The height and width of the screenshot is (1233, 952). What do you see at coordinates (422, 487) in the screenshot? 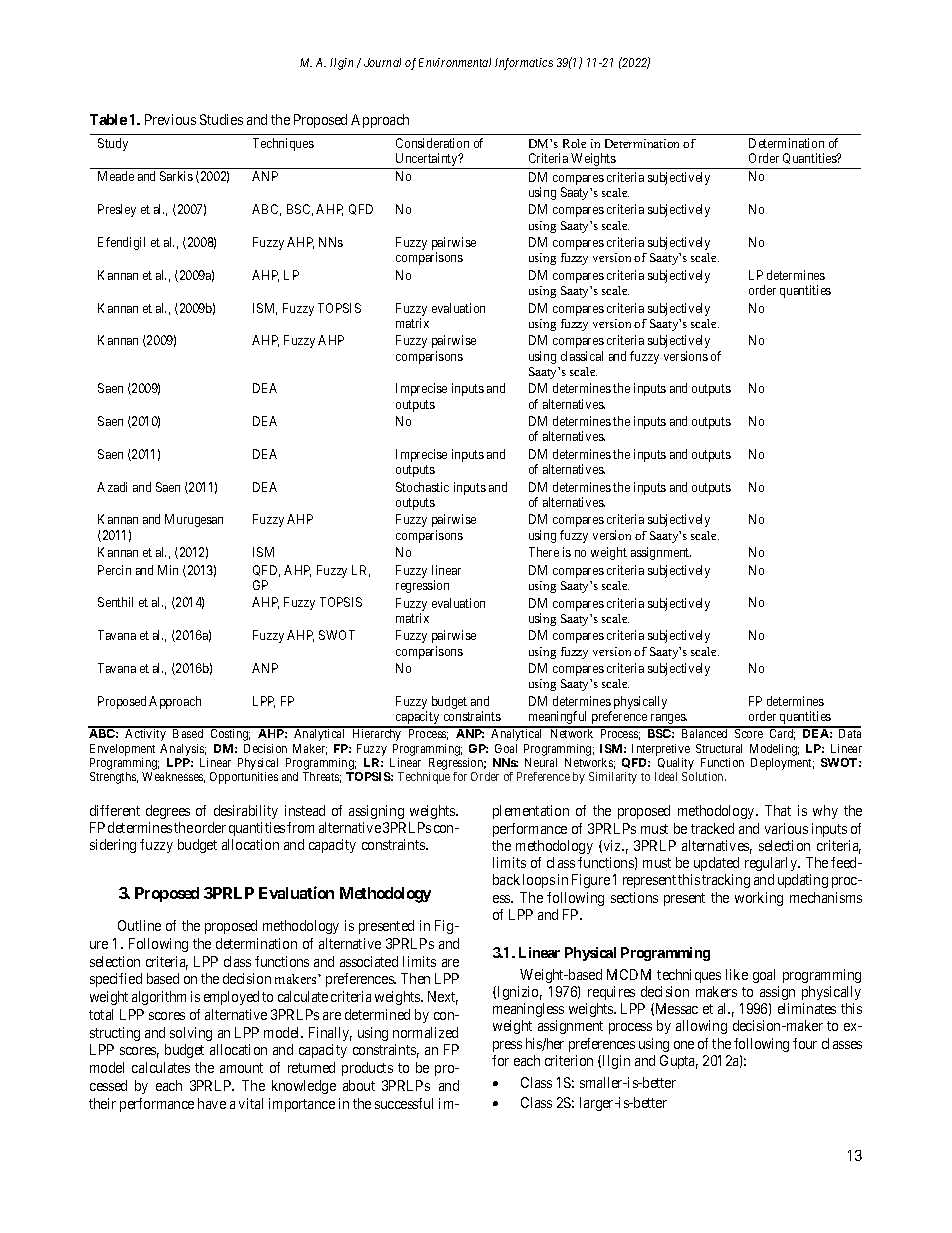
I see `Stochastic` at bounding box center [422, 487].
